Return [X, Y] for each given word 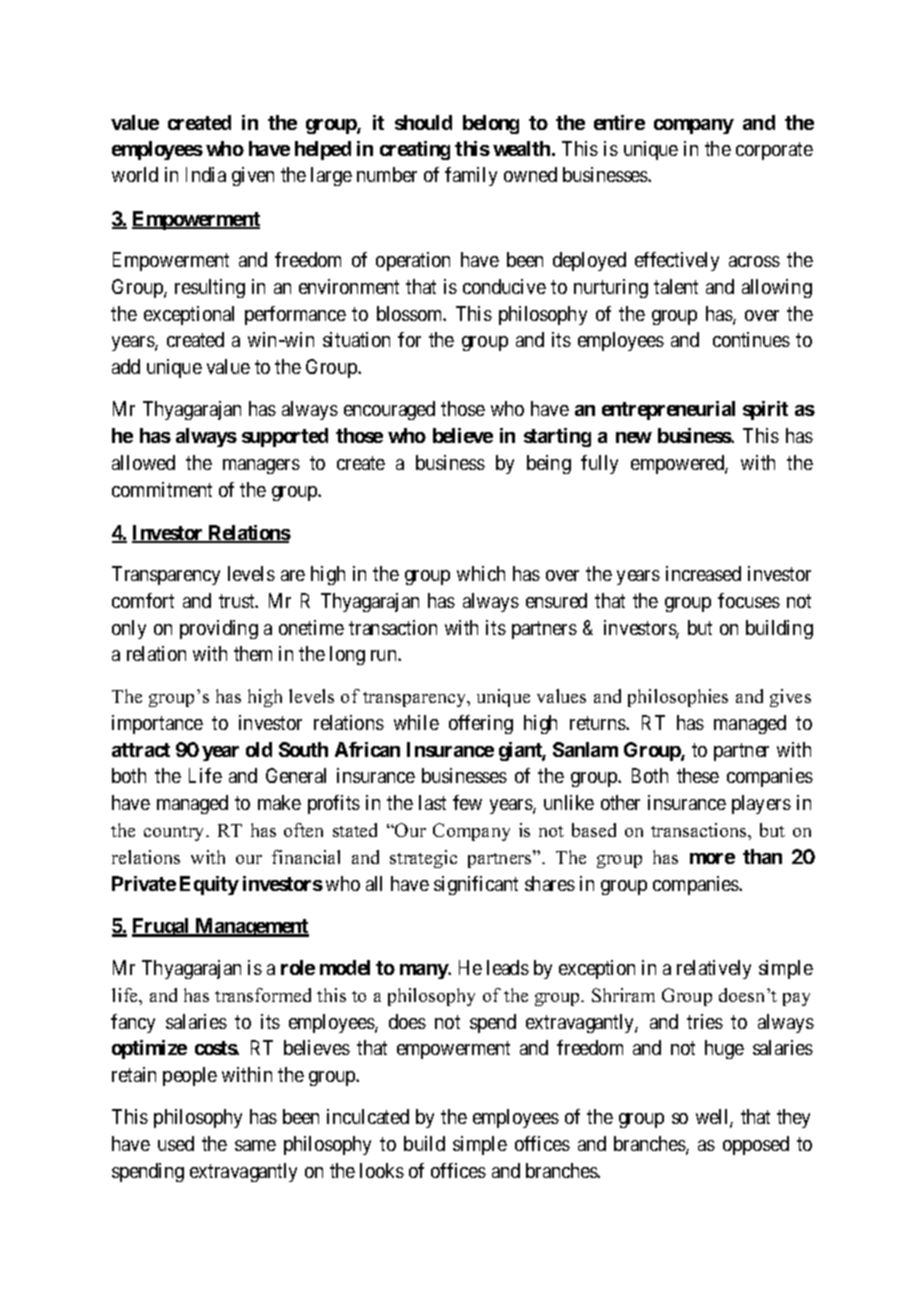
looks [382, 1170]
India [206, 174]
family [471, 176]
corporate [774, 151]
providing [219, 629]
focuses [749, 600]
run [385, 655]
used [176, 1143]
